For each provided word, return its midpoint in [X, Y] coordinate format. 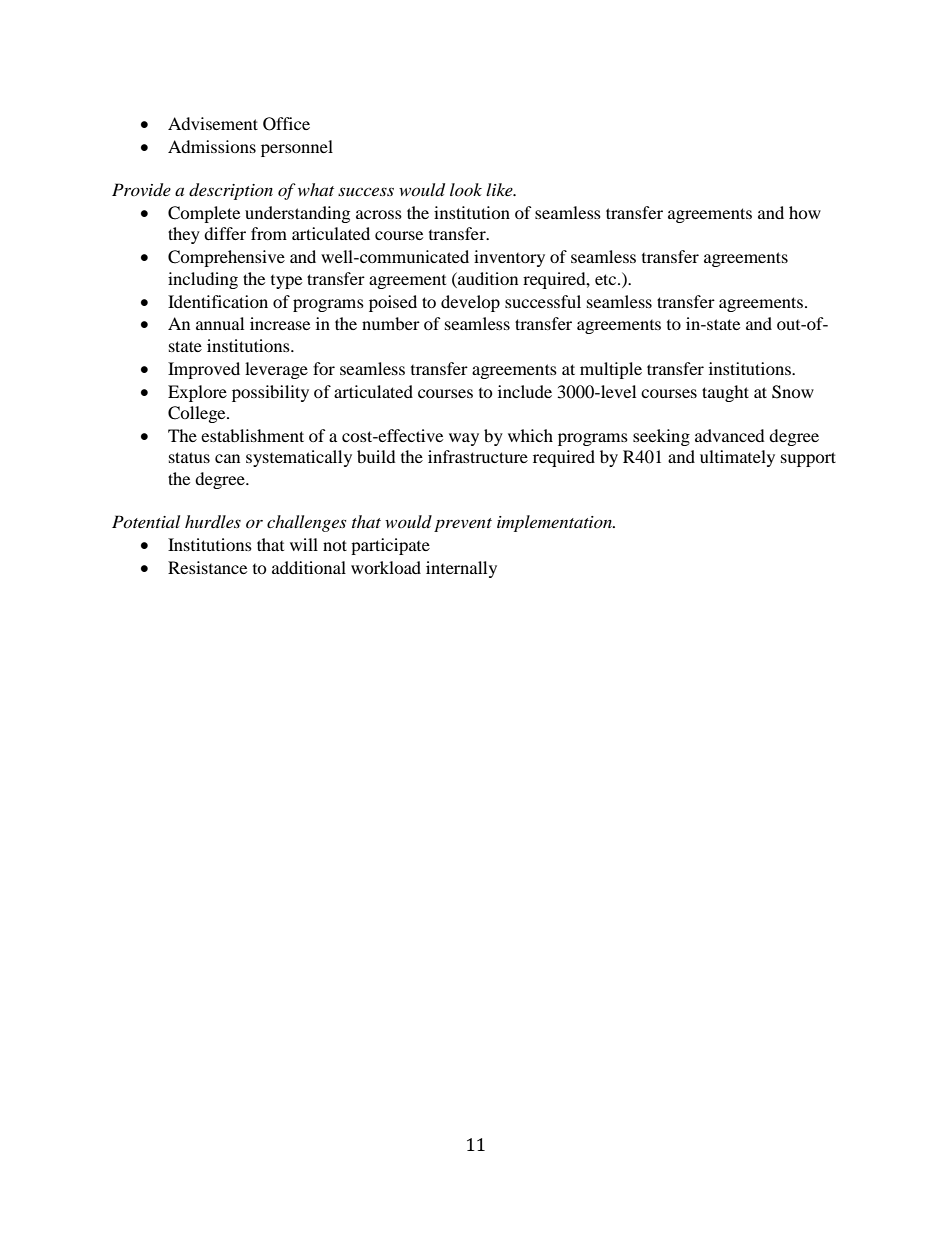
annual [220, 323]
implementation [555, 523]
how [805, 212]
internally [461, 569]
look [466, 189]
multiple [611, 370]
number [391, 323]
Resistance [207, 567]
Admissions [212, 146]
